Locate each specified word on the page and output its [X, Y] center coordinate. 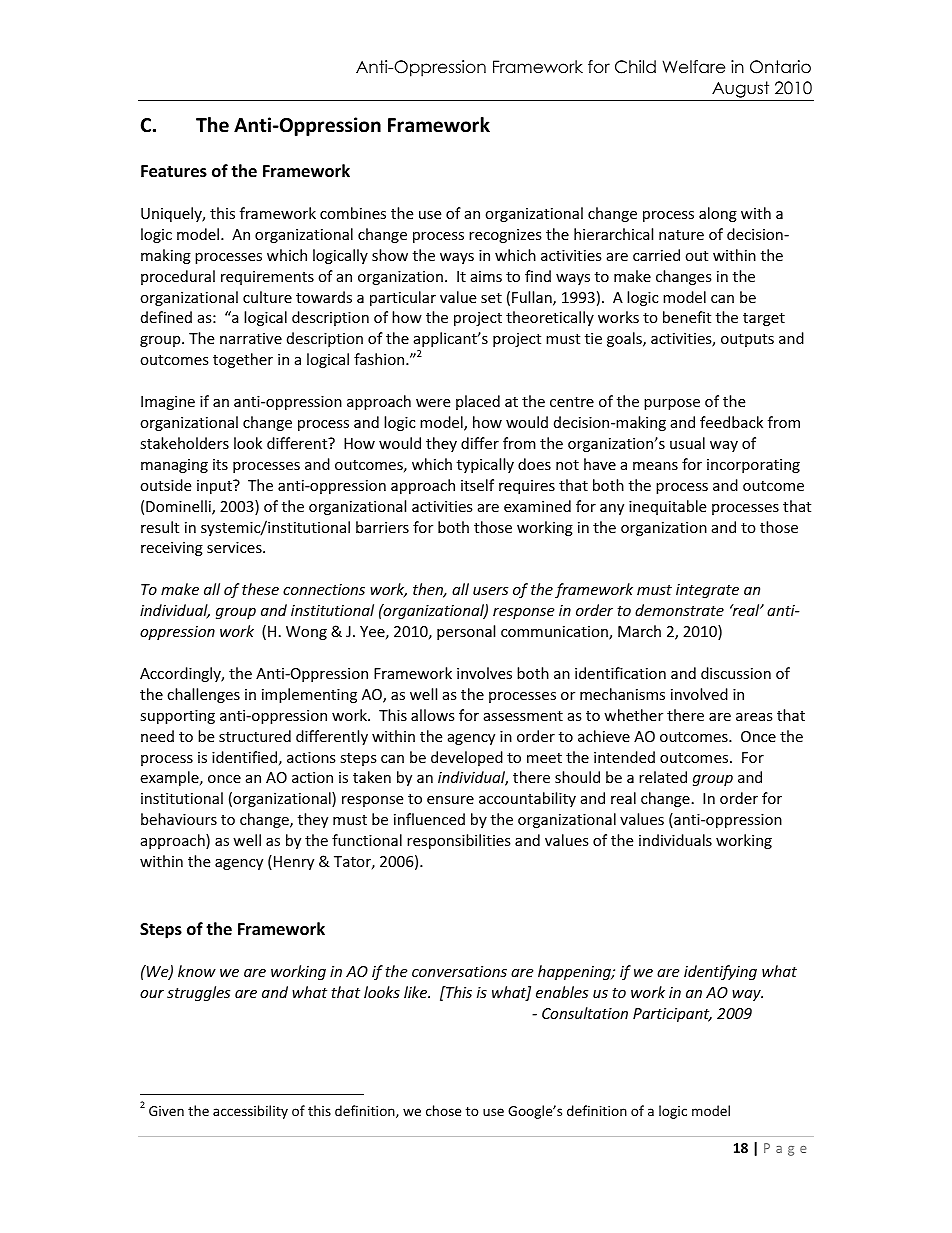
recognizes [505, 236]
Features [174, 171]
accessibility [250, 1112]
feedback [731, 422]
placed [478, 402]
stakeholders [184, 443]
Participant [672, 1015]
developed [467, 758]
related [663, 777]
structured [255, 736]
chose [443, 1110]
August [740, 89]
